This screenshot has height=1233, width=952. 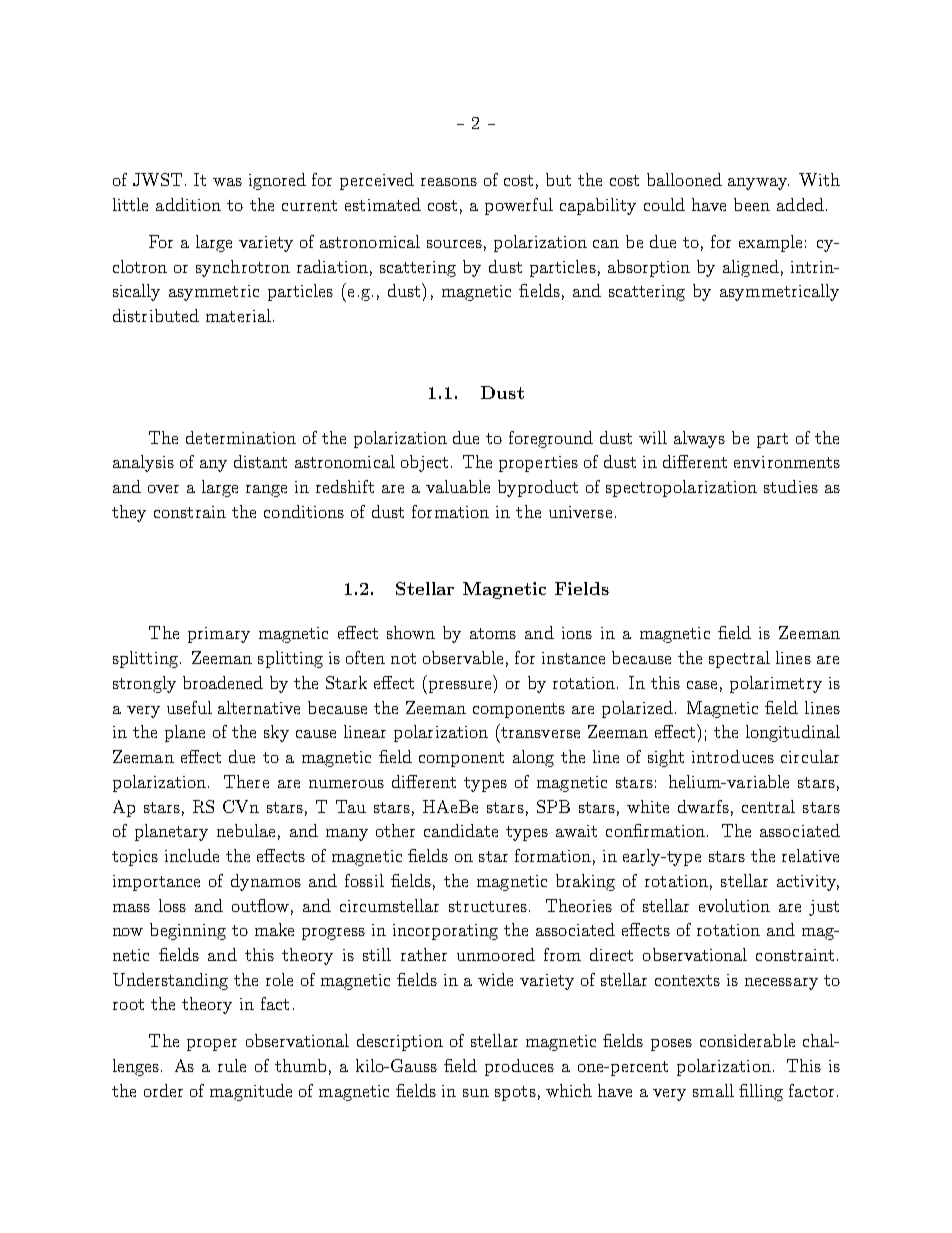 What do you see at coordinates (493, 633) in the screenshot?
I see `atoms` at bounding box center [493, 633].
